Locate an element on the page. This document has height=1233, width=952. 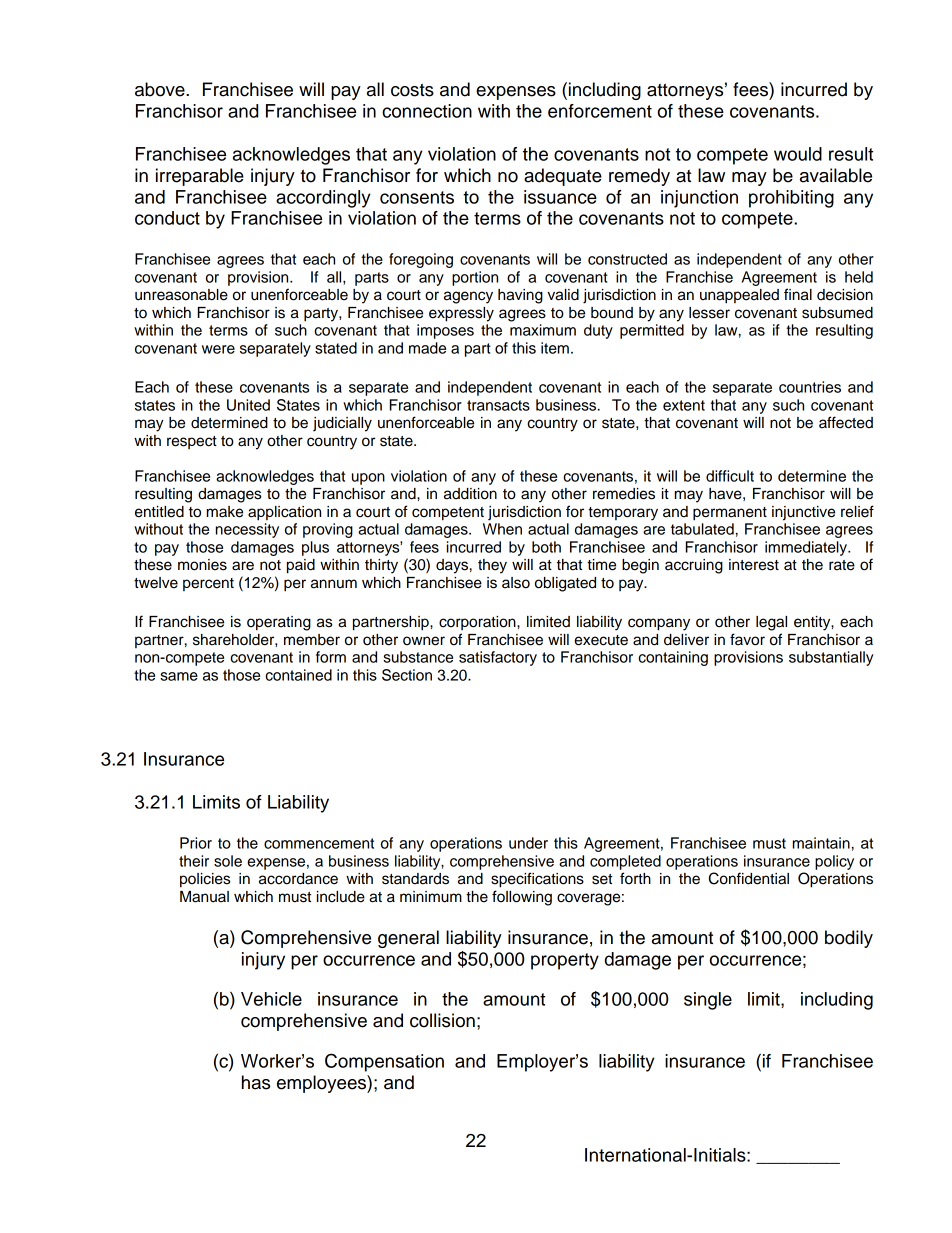
interest is located at coordinates (754, 565).
